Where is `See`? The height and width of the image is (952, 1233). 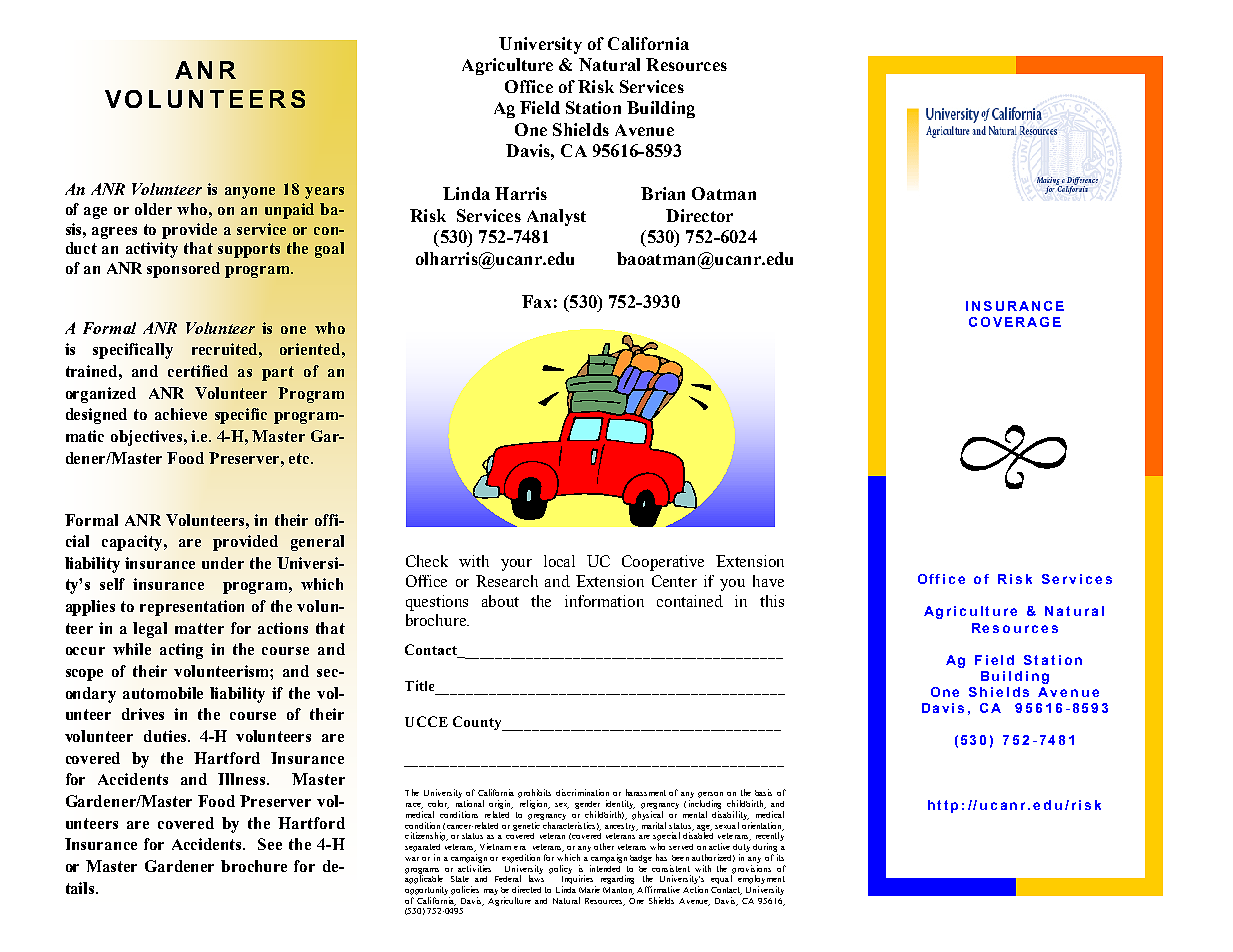 See is located at coordinates (270, 844).
